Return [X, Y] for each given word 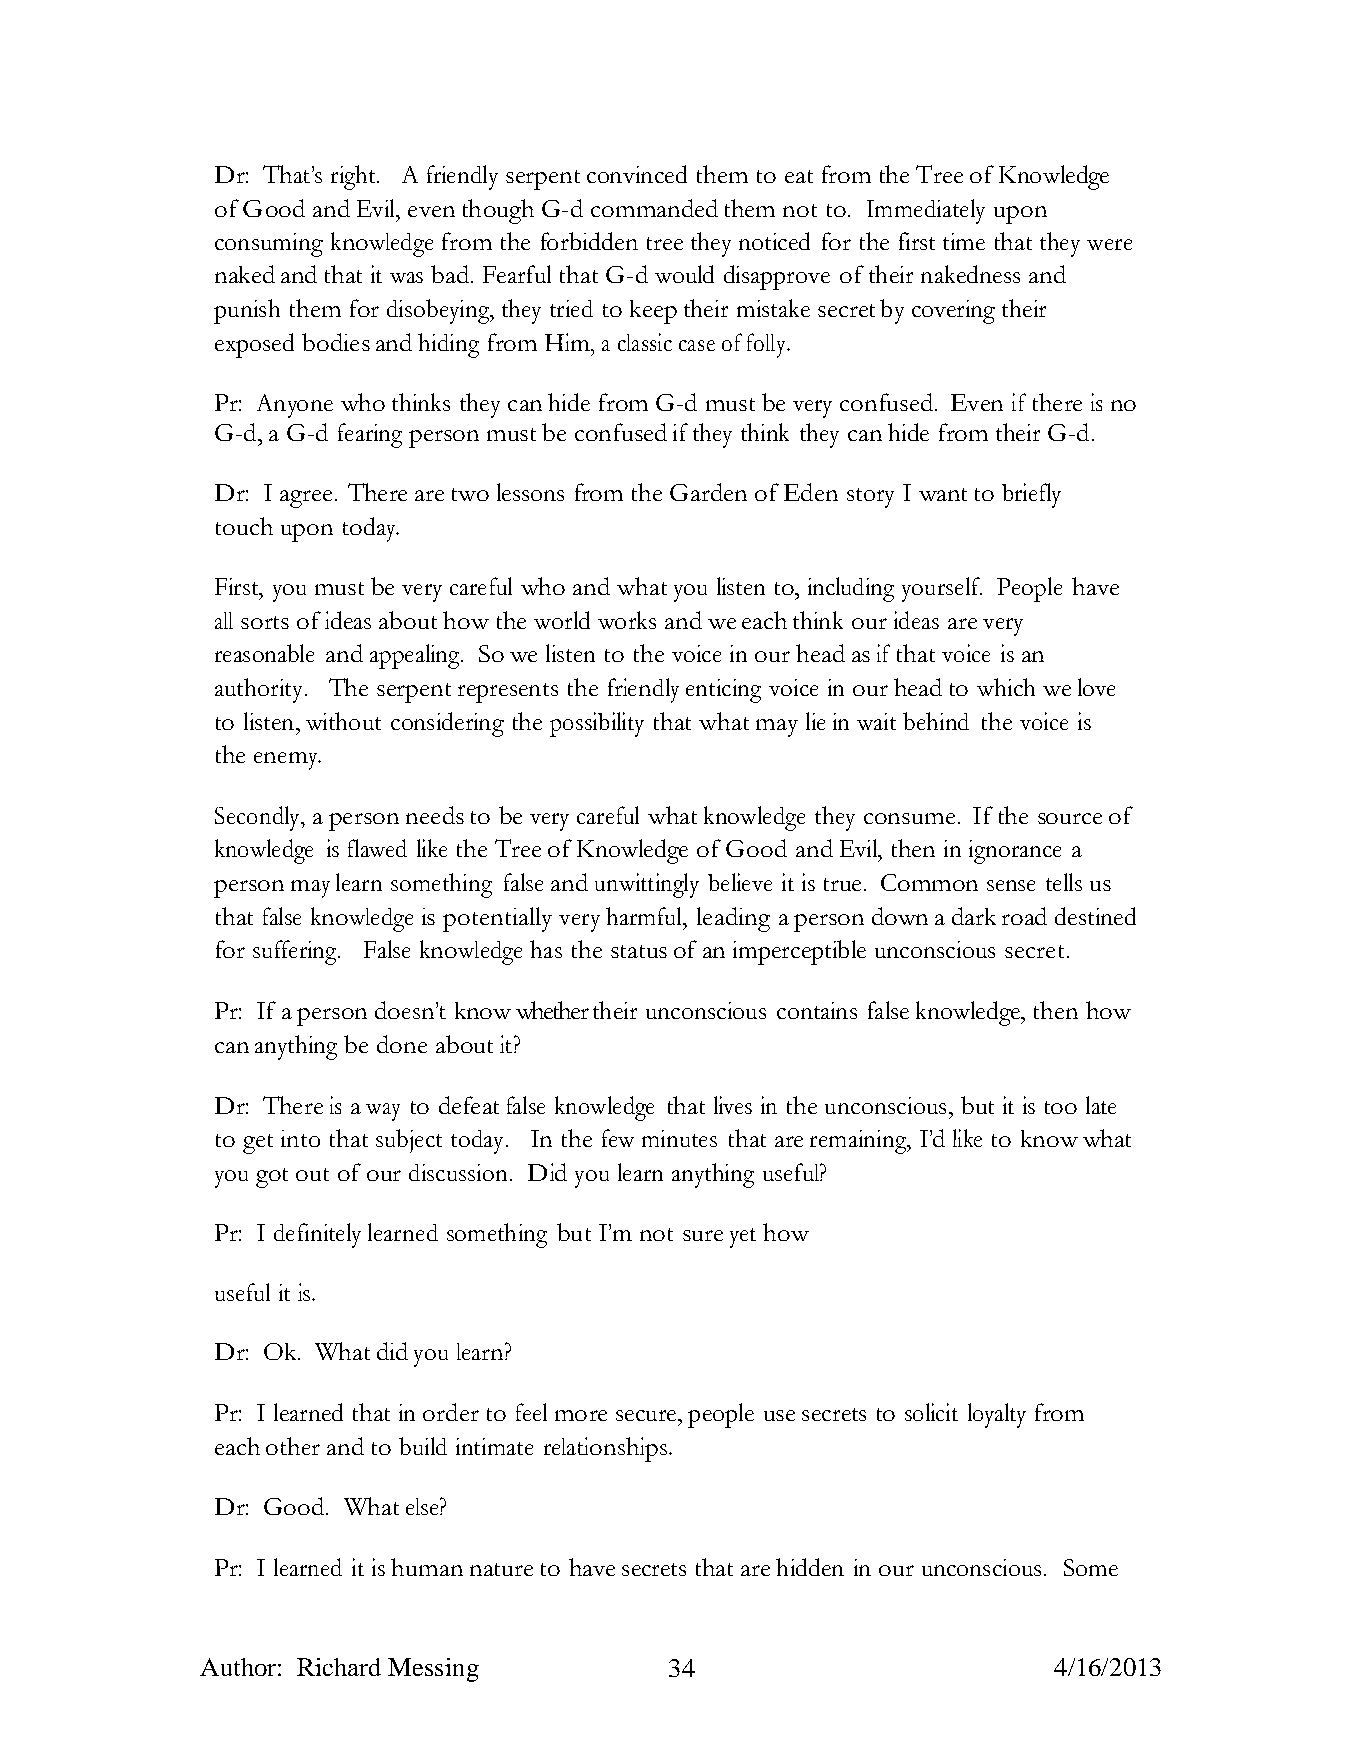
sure [703, 1235]
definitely [317, 1235]
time [964, 241]
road [1024, 916]
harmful [645, 916]
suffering [296, 952]
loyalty [997, 1415]
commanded [654, 208]
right [354, 177]
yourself [942, 589]
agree [306, 499]
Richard [339, 1667]
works [627, 620]
